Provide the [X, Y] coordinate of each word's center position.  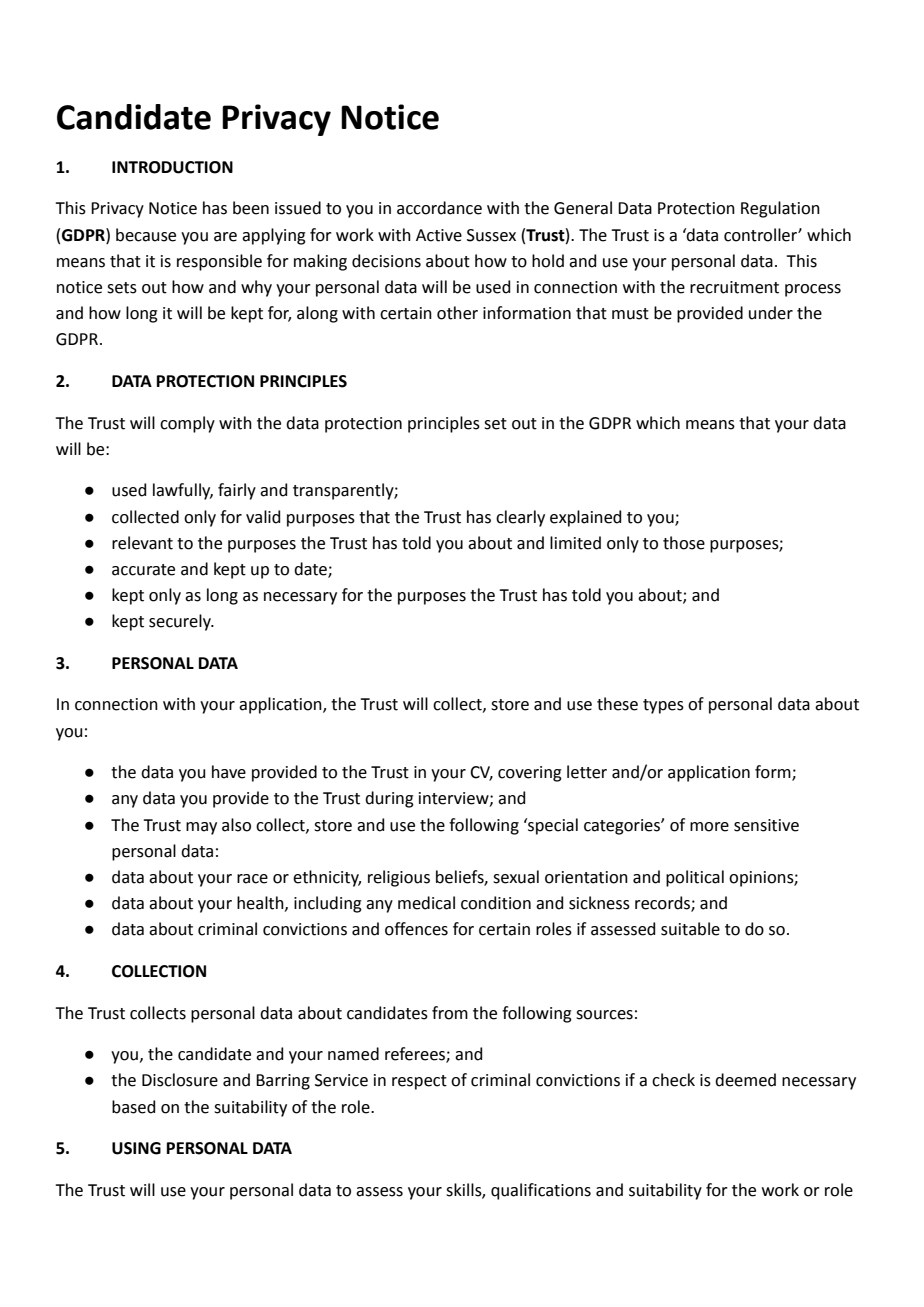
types [663, 706]
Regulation [780, 209]
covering [530, 774]
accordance [439, 208]
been [251, 208]
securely [181, 622]
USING [136, 1148]
